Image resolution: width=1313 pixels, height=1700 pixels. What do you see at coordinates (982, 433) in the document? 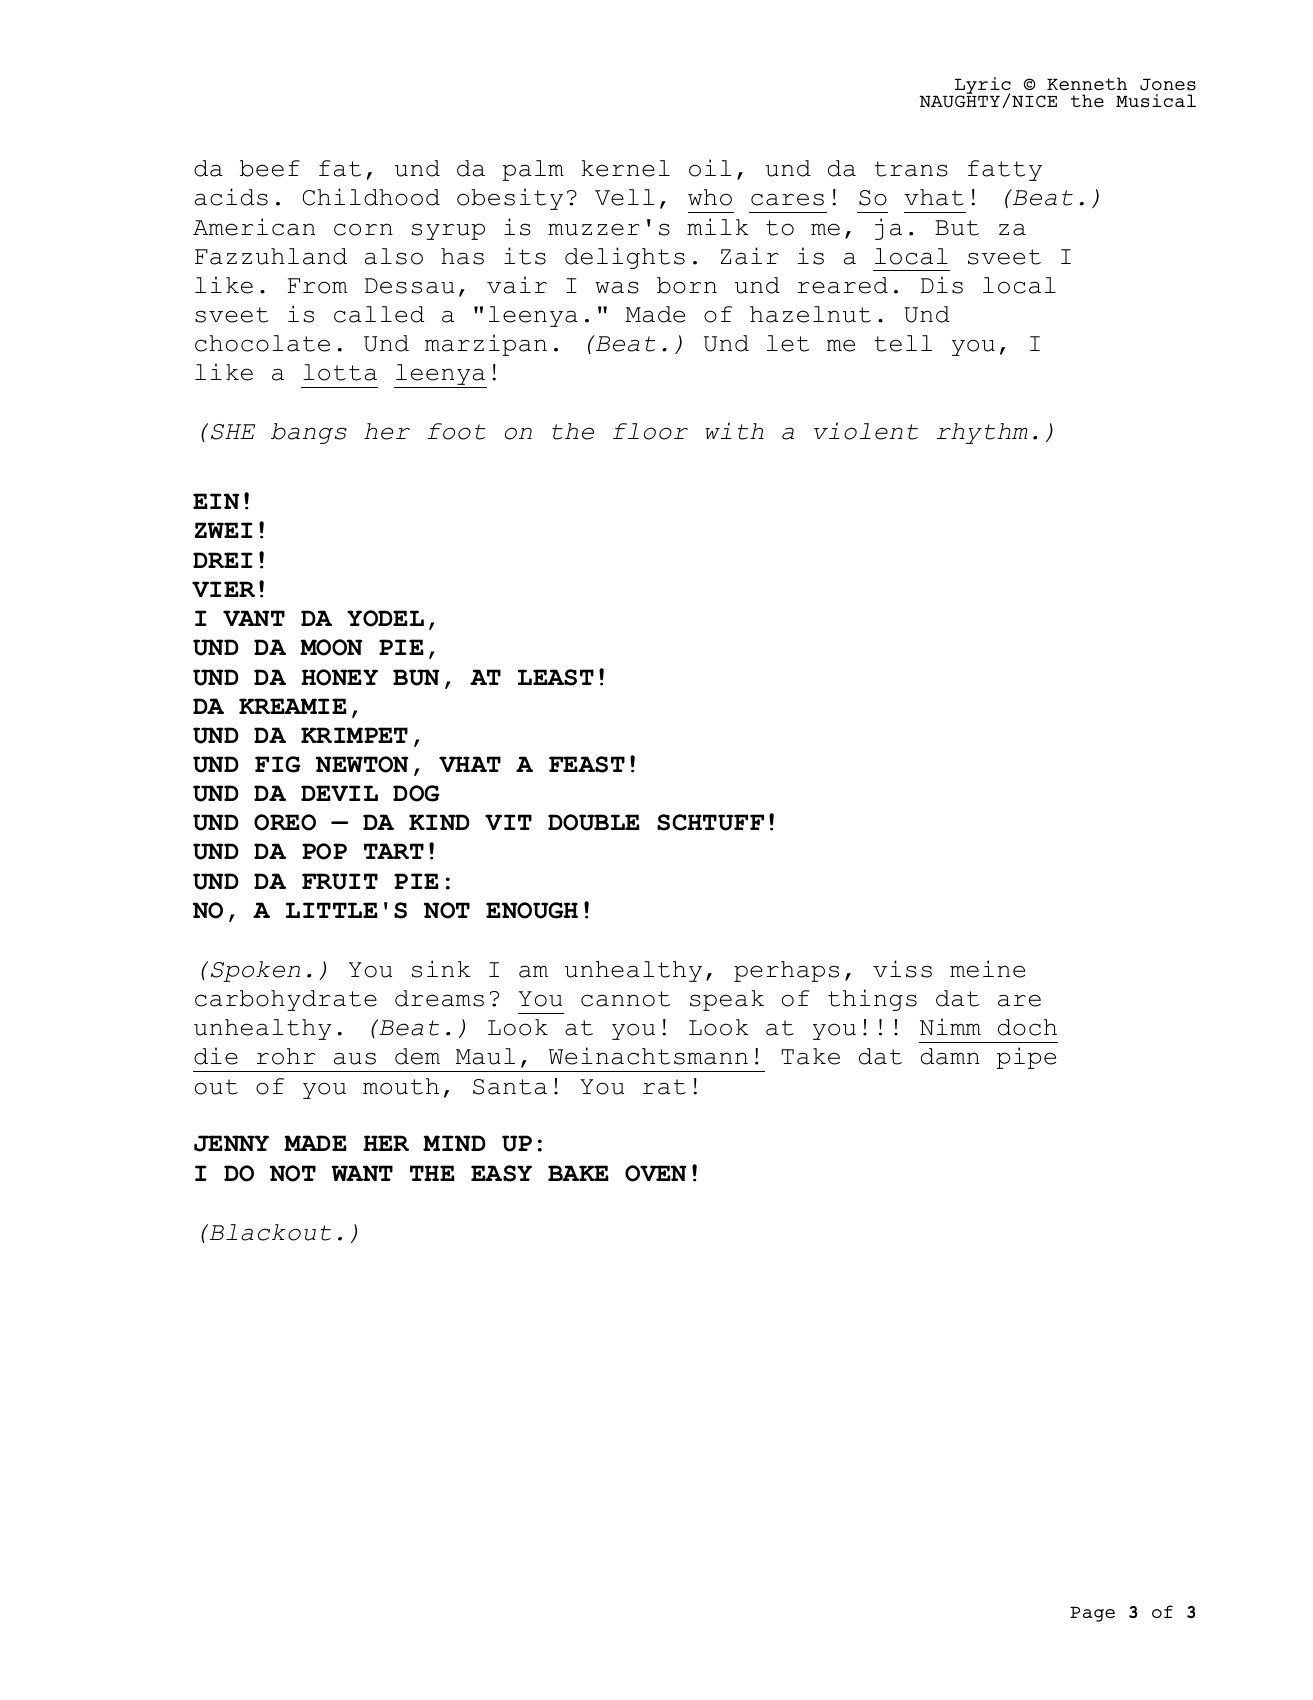
I see `rhythm` at bounding box center [982, 433].
